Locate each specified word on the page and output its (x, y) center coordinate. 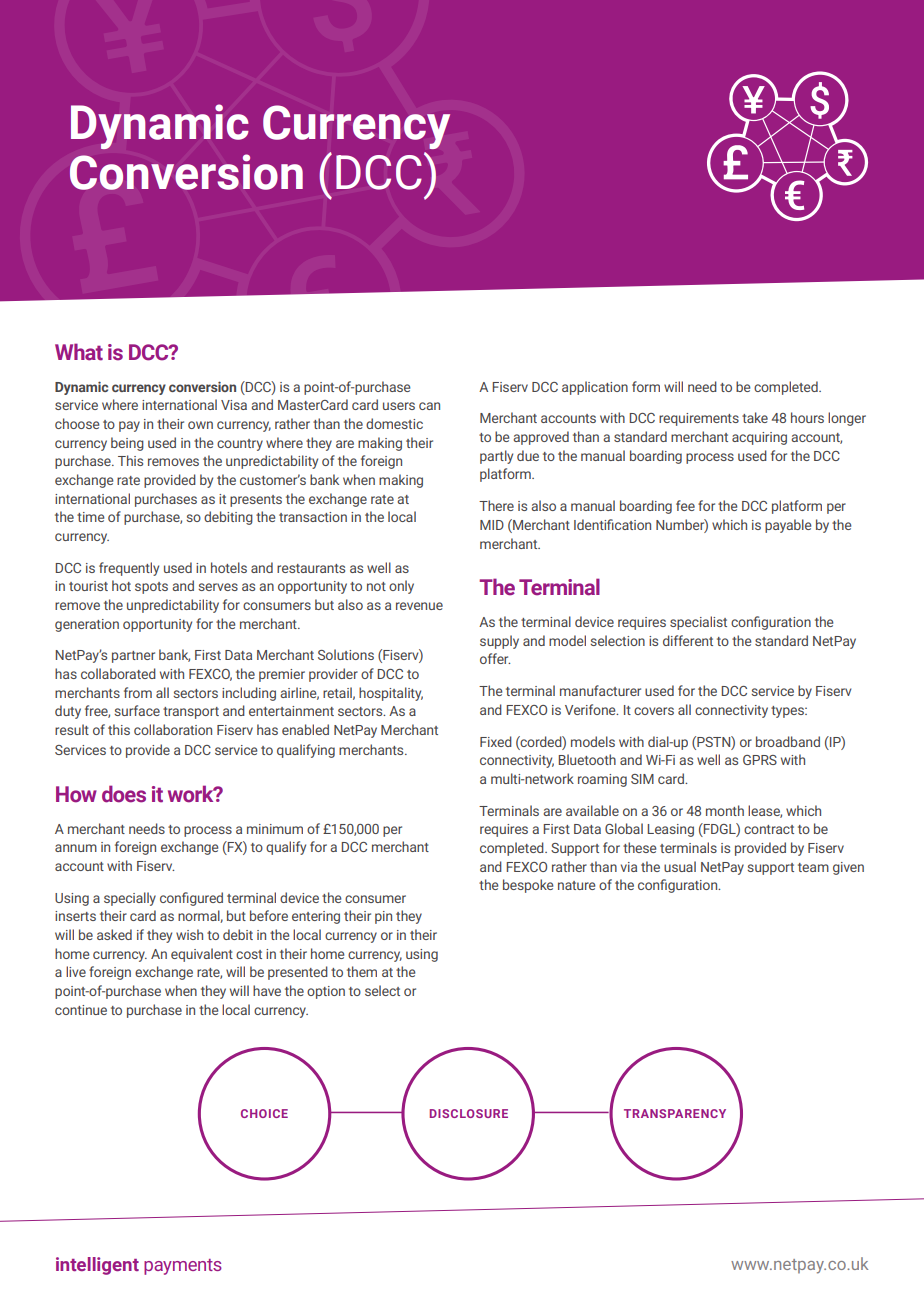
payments (183, 1267)
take (755, 417)
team (813, 867)
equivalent (202, 955)
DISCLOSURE (469, 1113)
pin (383, 917)
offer (495, 658)
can (429, 406)
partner (133, 657)
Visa (234, 405)
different (688, 640)
